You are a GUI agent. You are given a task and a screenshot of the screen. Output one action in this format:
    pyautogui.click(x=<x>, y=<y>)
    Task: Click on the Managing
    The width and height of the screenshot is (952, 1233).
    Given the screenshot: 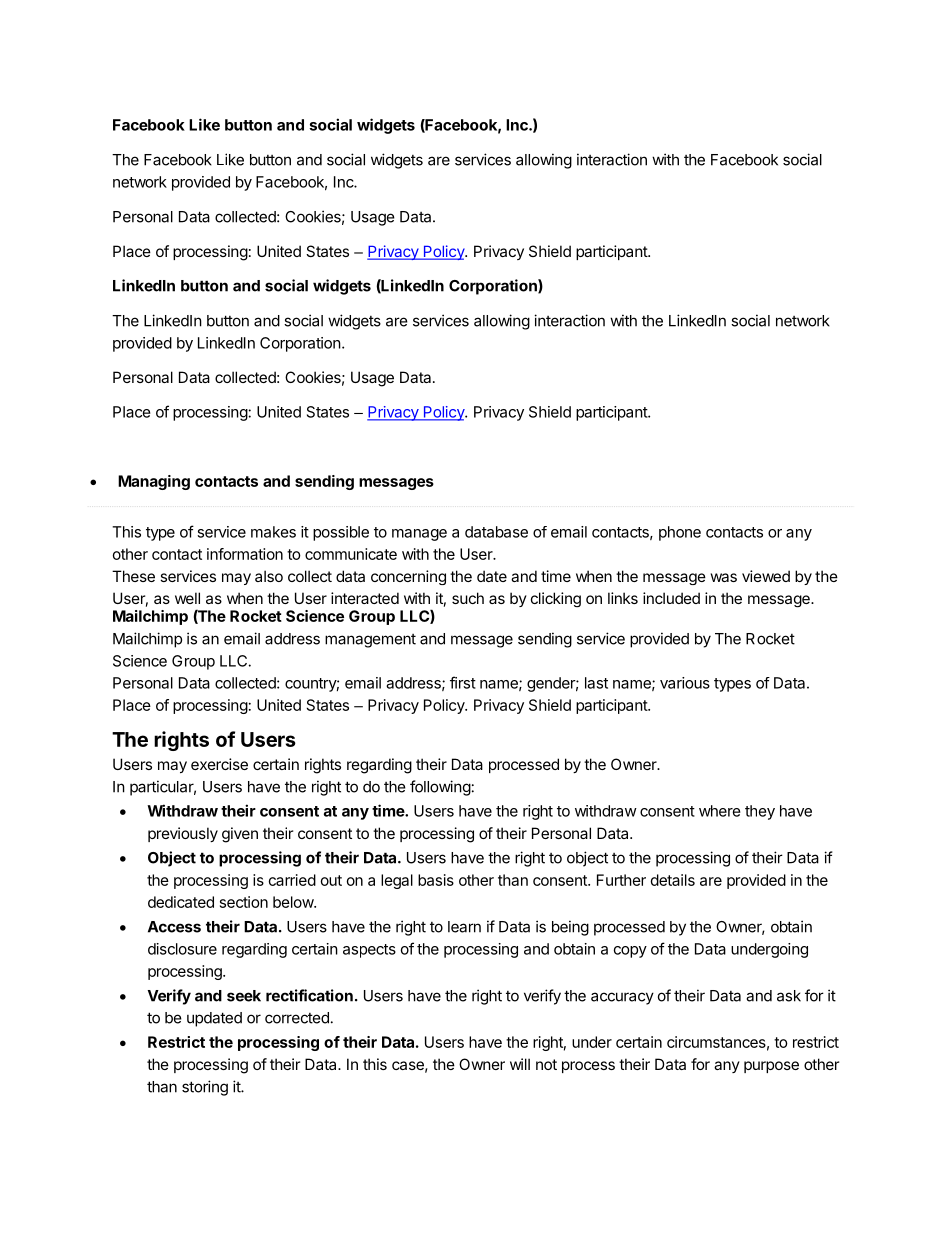 What is the action you would take?
    pyautogui.click(x=154, y=482)
